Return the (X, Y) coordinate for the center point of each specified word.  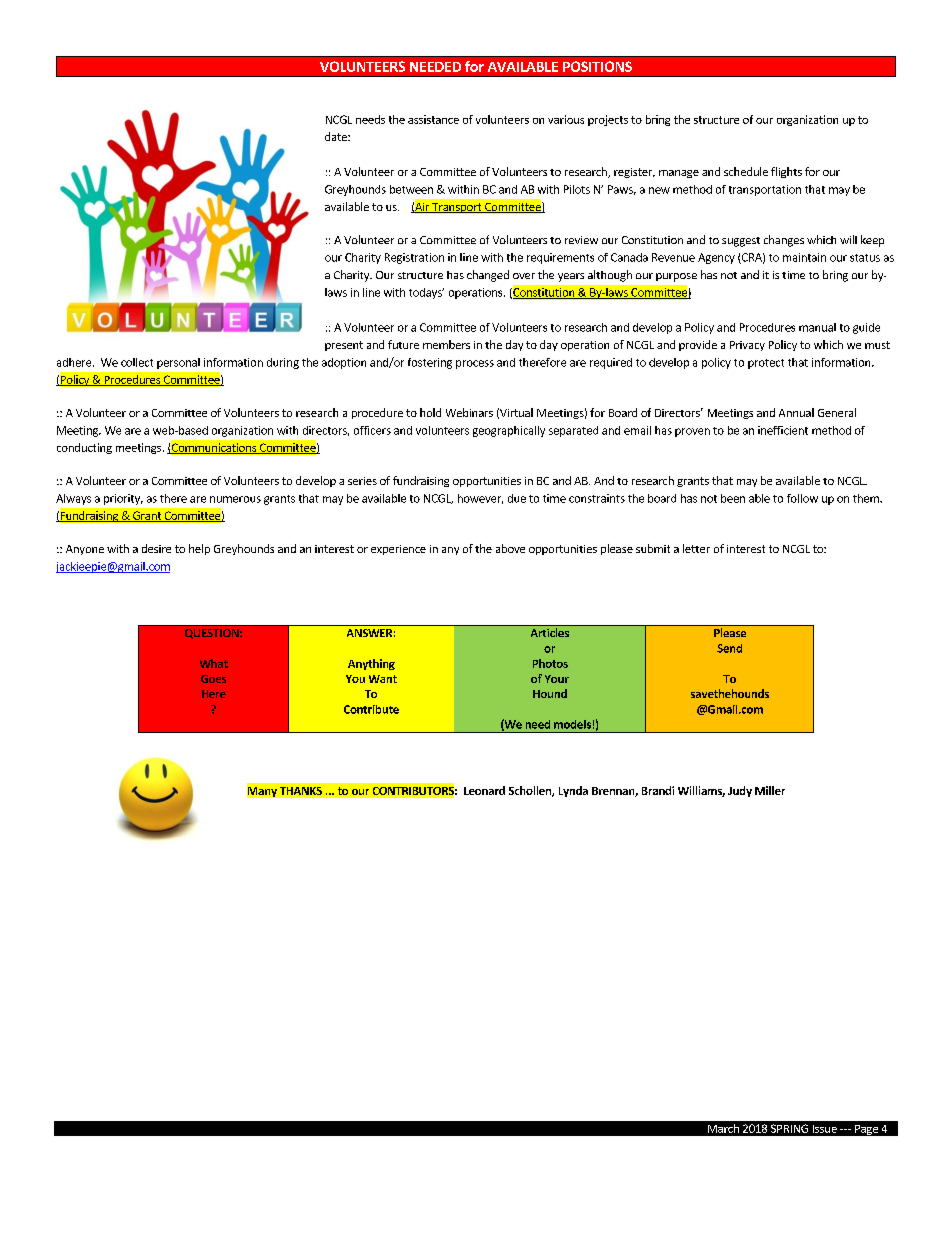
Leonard (484, 790)
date (337, 136)
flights (786, 172)
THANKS (301, 791)
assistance (433, 119)
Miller (770, 790)
